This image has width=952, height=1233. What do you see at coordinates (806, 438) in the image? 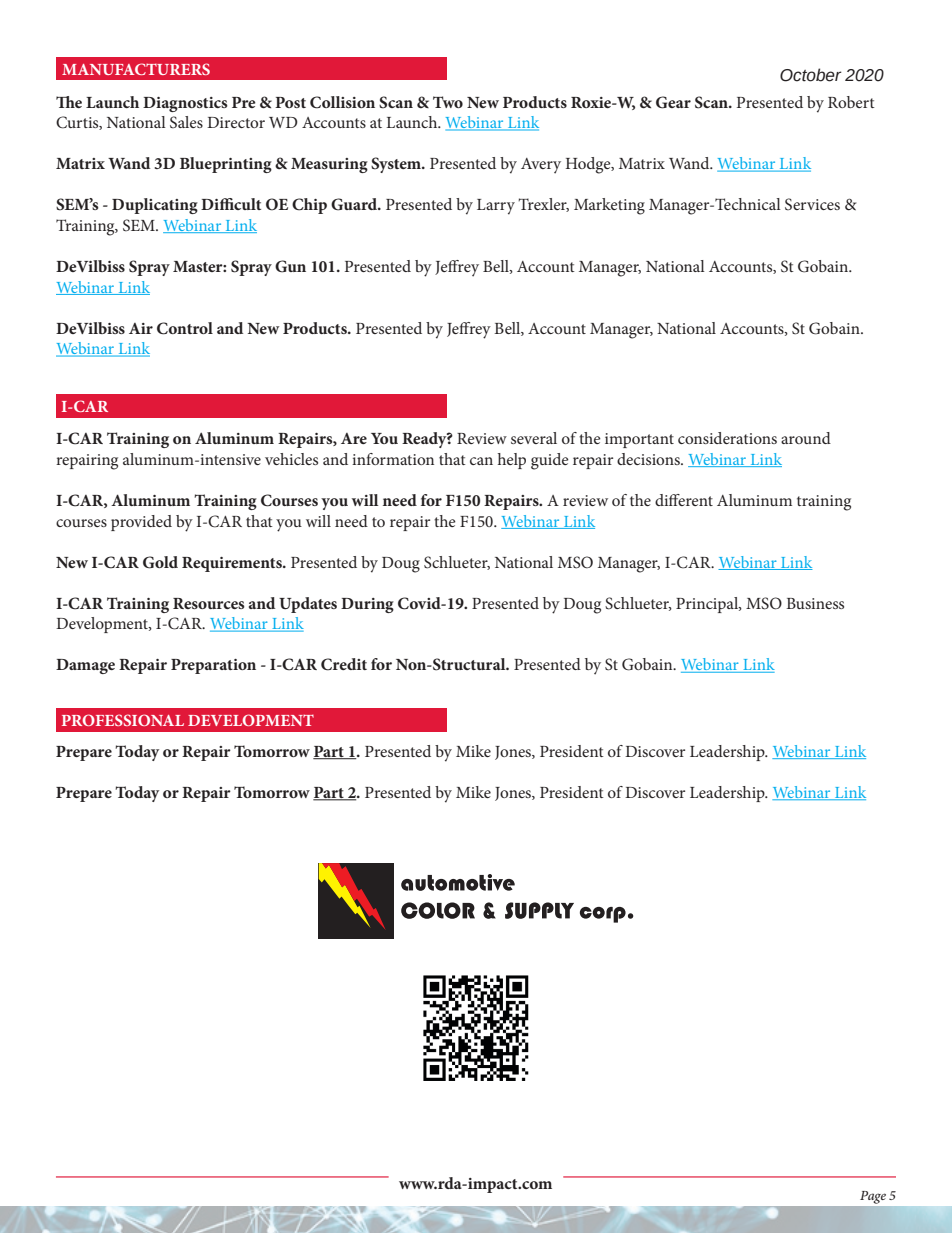
I see `around` at bounding box center [806, 438].
